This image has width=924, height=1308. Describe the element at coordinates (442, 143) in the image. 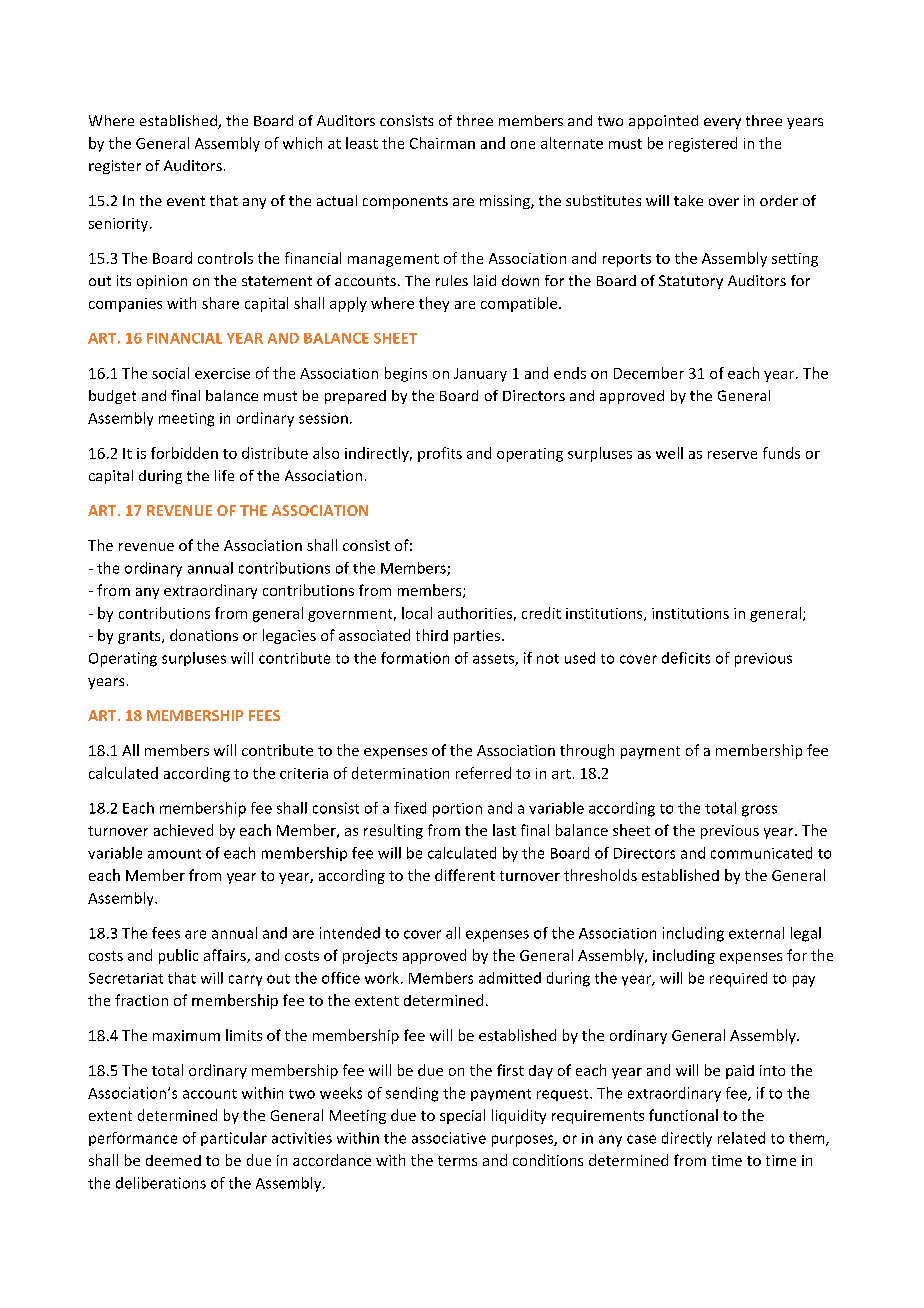

I see `Chairman` at that location.
